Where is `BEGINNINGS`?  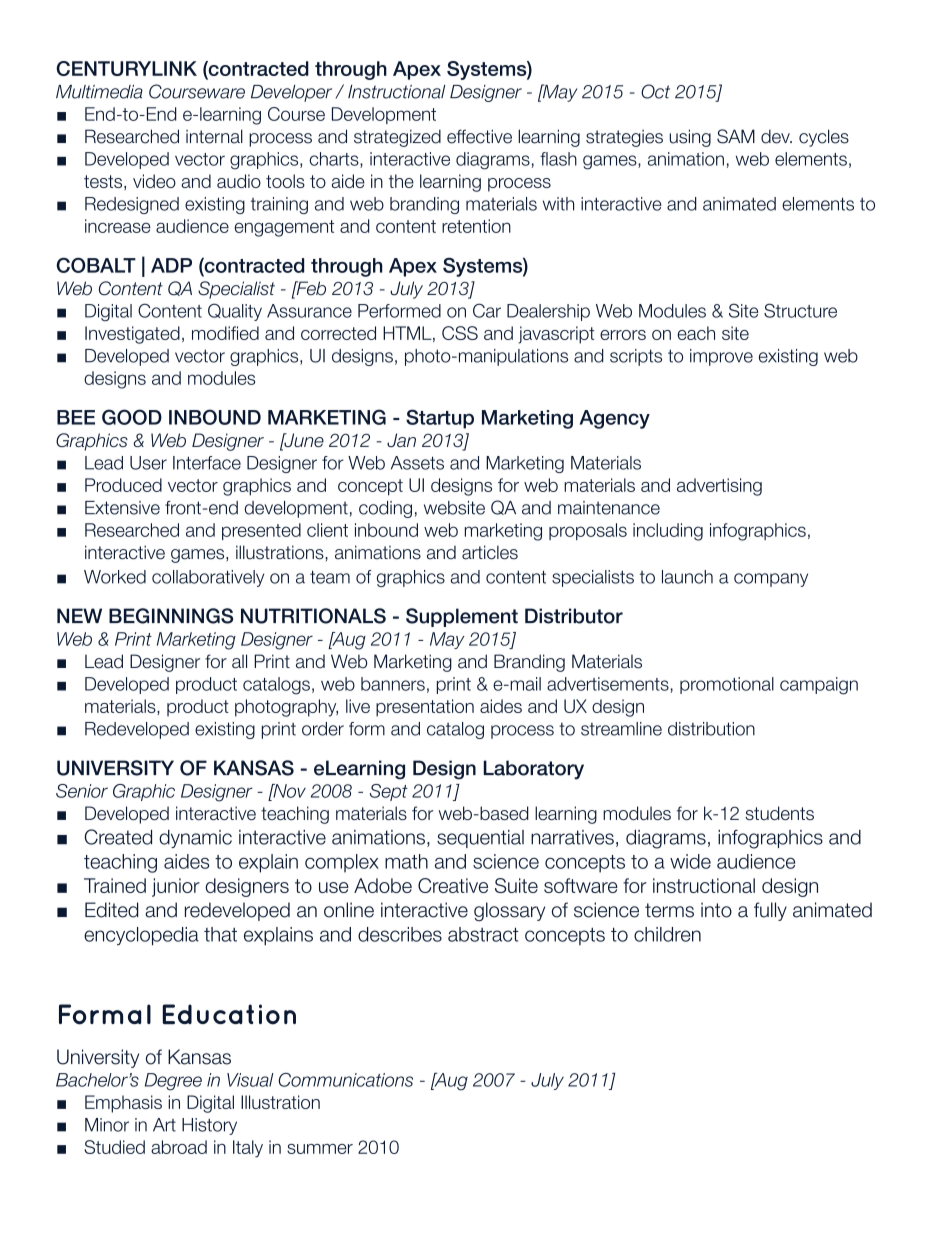 BEGINNINGS is located at coordinates (171, 616).
